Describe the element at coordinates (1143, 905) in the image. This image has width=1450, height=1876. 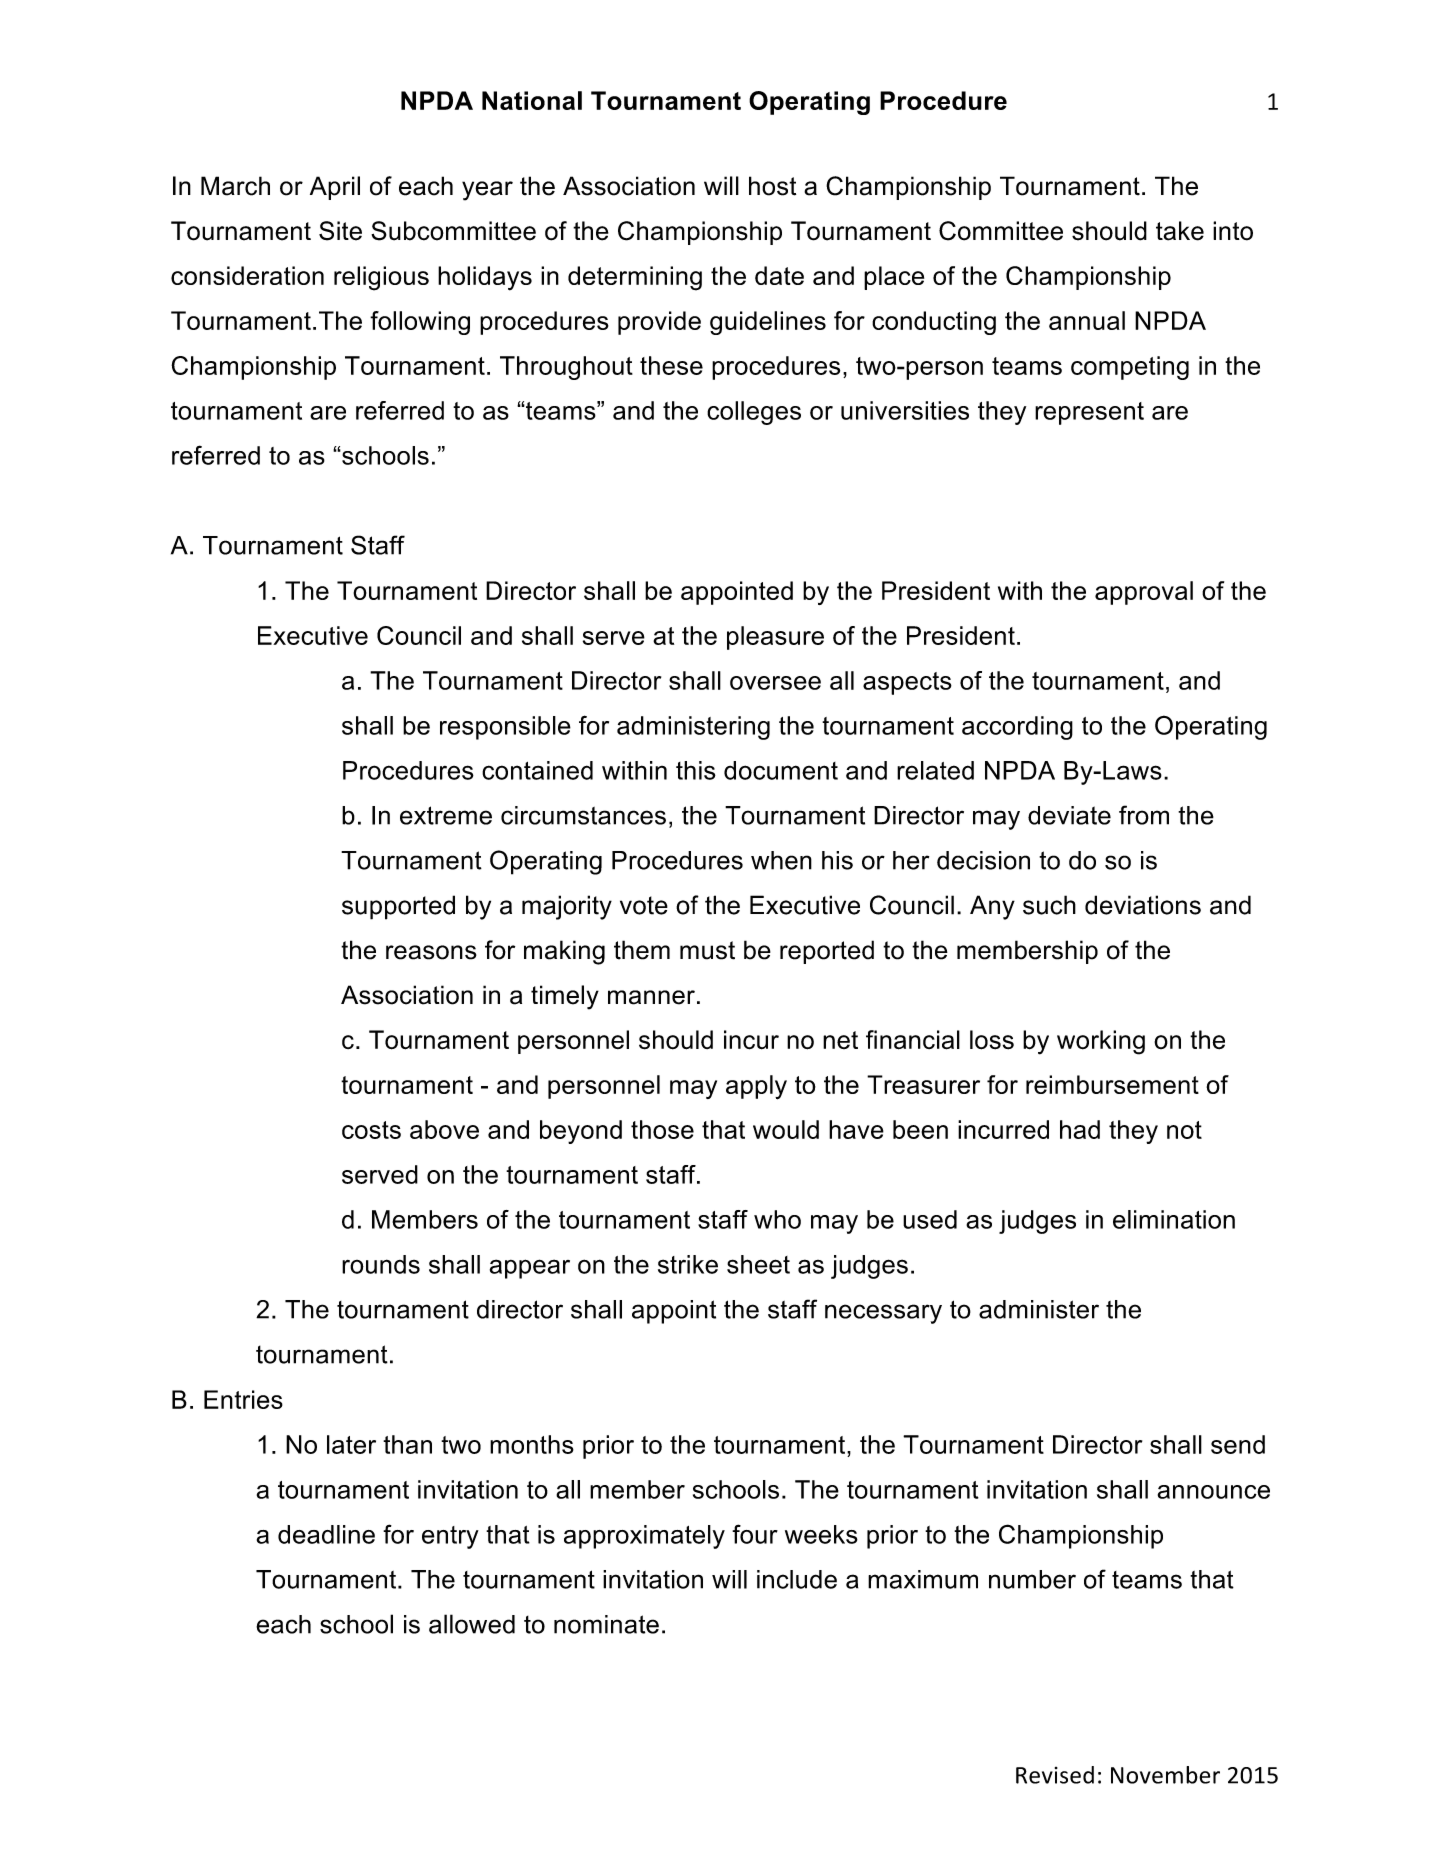
I see `deviations` at that location.
